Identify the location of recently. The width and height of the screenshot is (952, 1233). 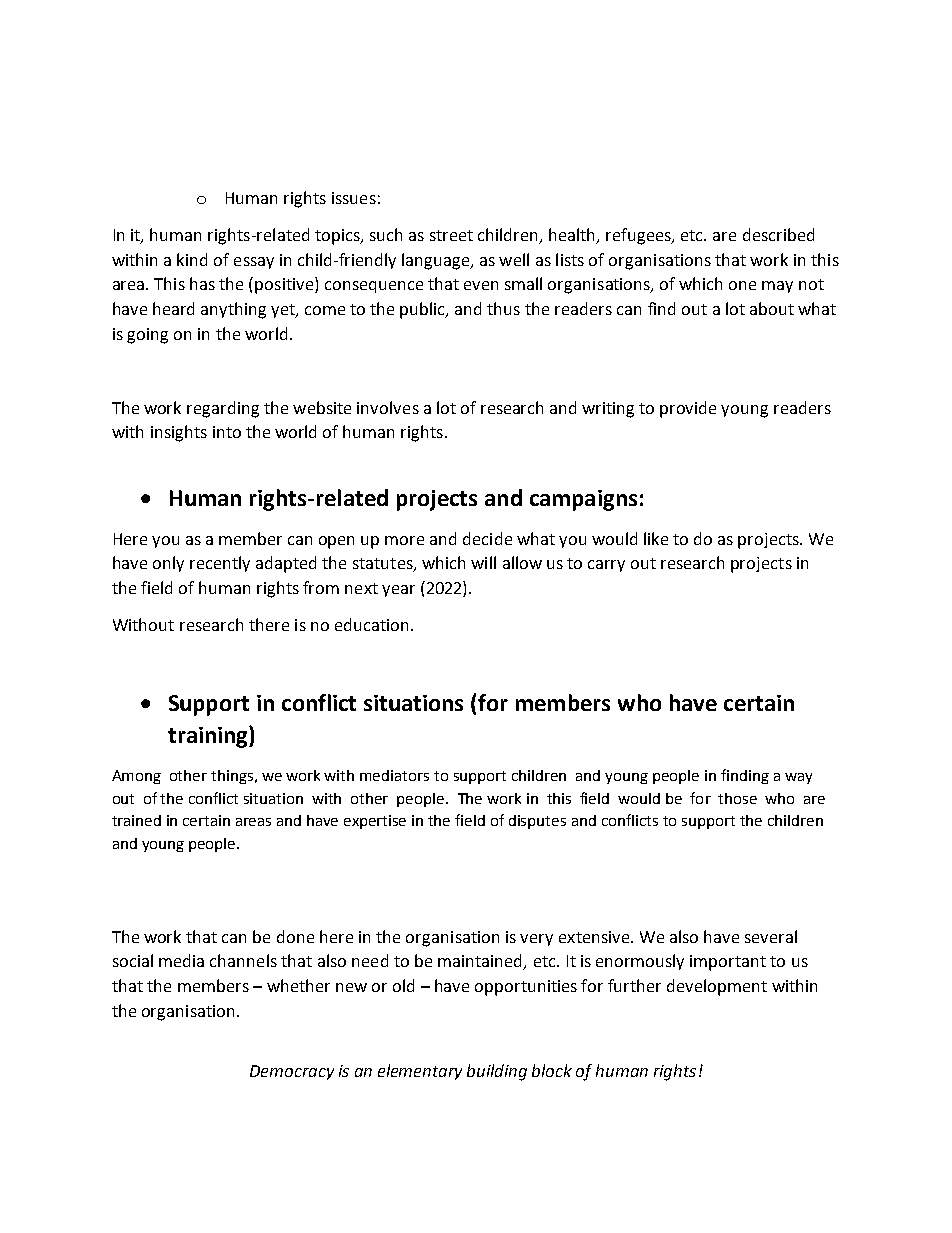
(220, 564).
